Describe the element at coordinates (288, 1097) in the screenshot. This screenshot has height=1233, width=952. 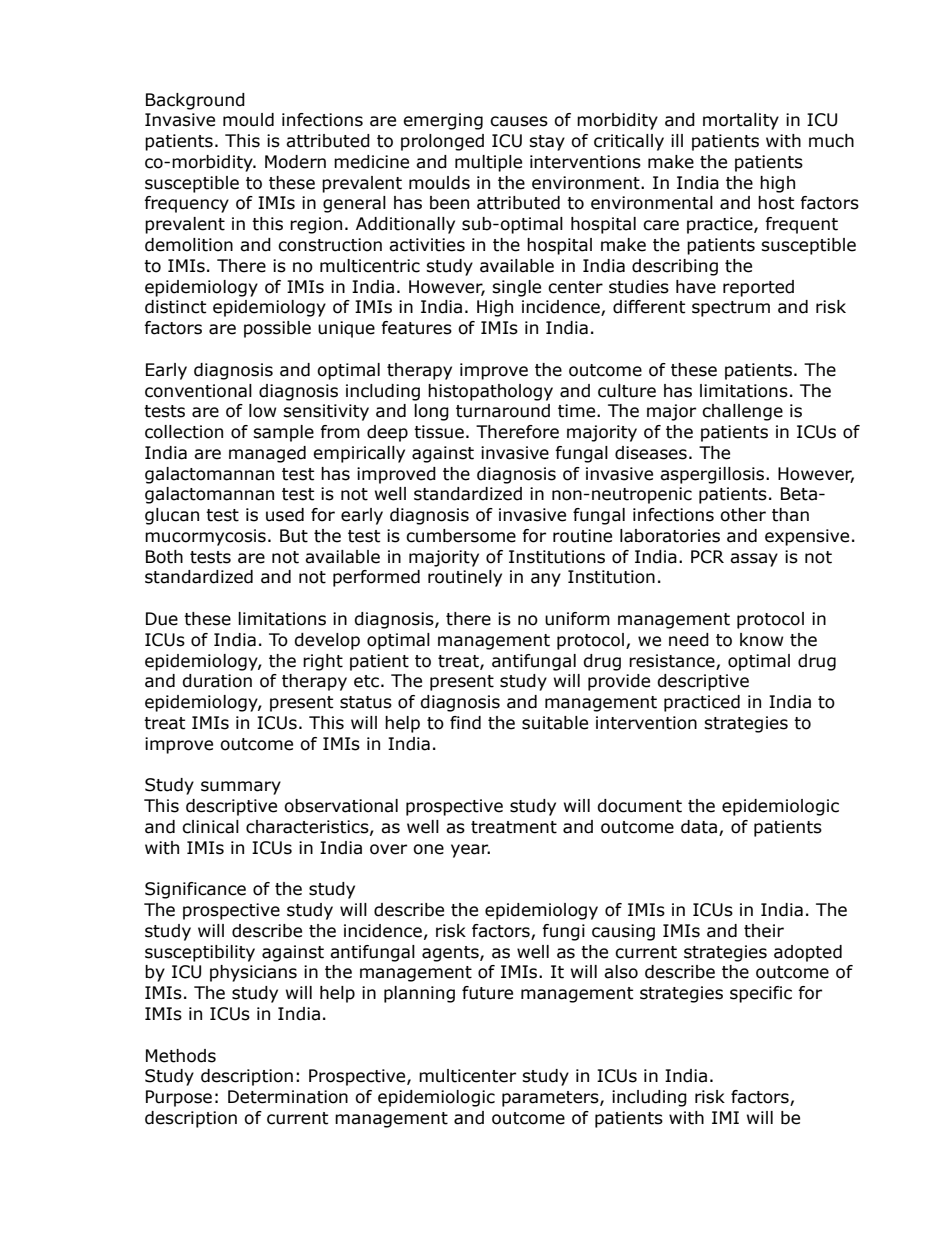
I see `Determination` at that location.
